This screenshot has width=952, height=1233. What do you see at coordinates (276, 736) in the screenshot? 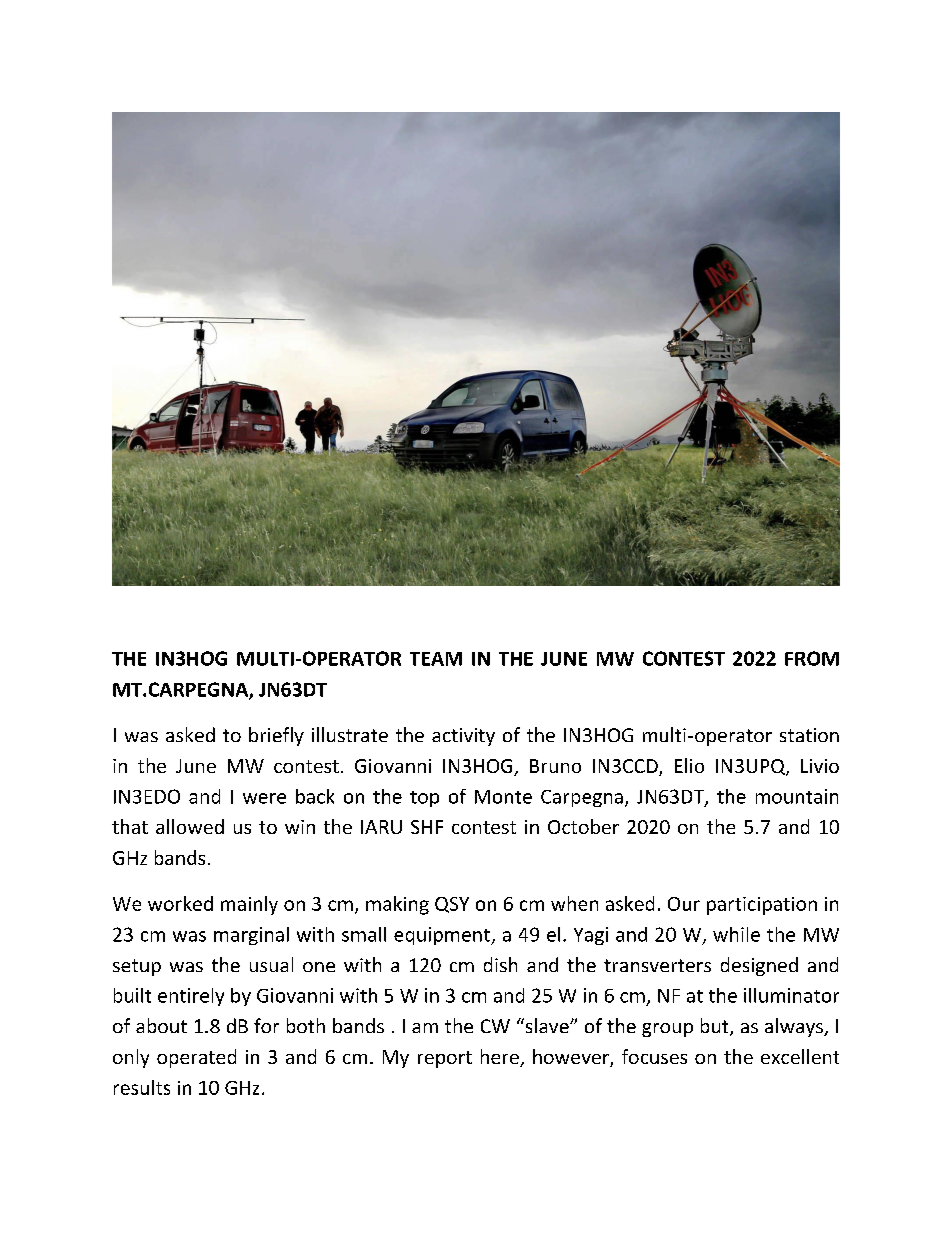
I see `briefly` at bounding box center [276, 736].
